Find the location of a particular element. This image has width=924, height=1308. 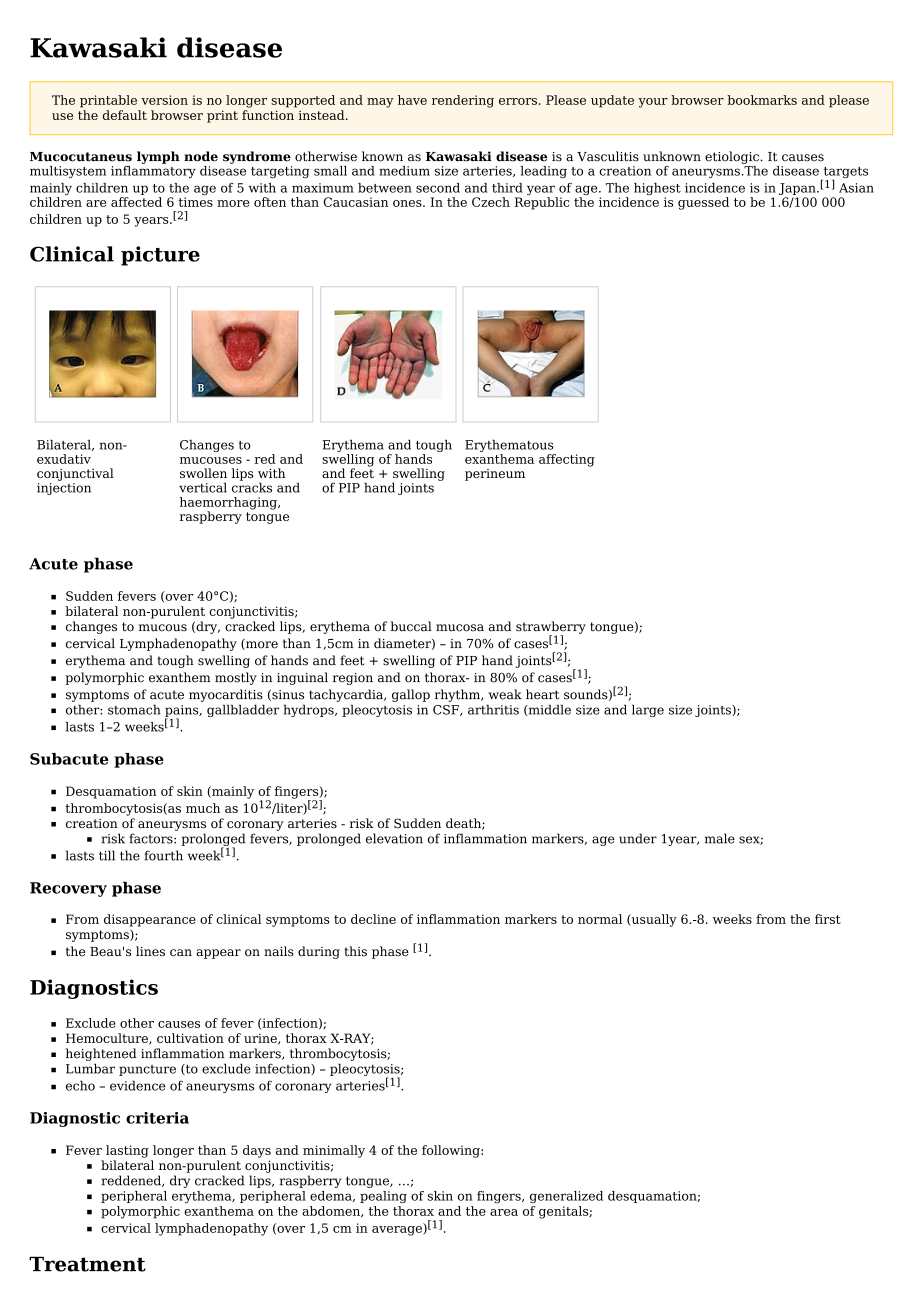

affecting is located at coordinates (567, 460).
